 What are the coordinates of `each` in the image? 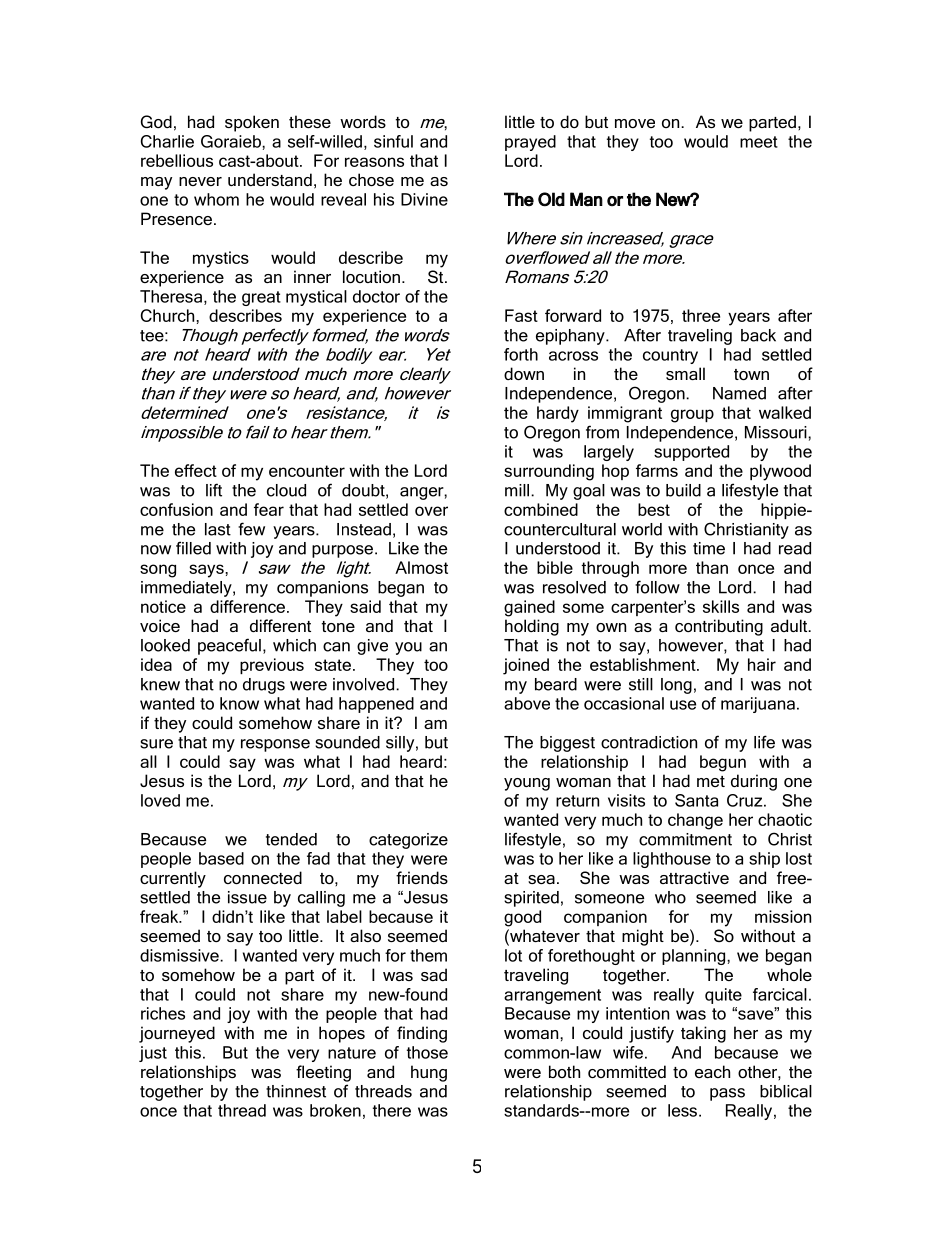 It's located at (712, 1071).
